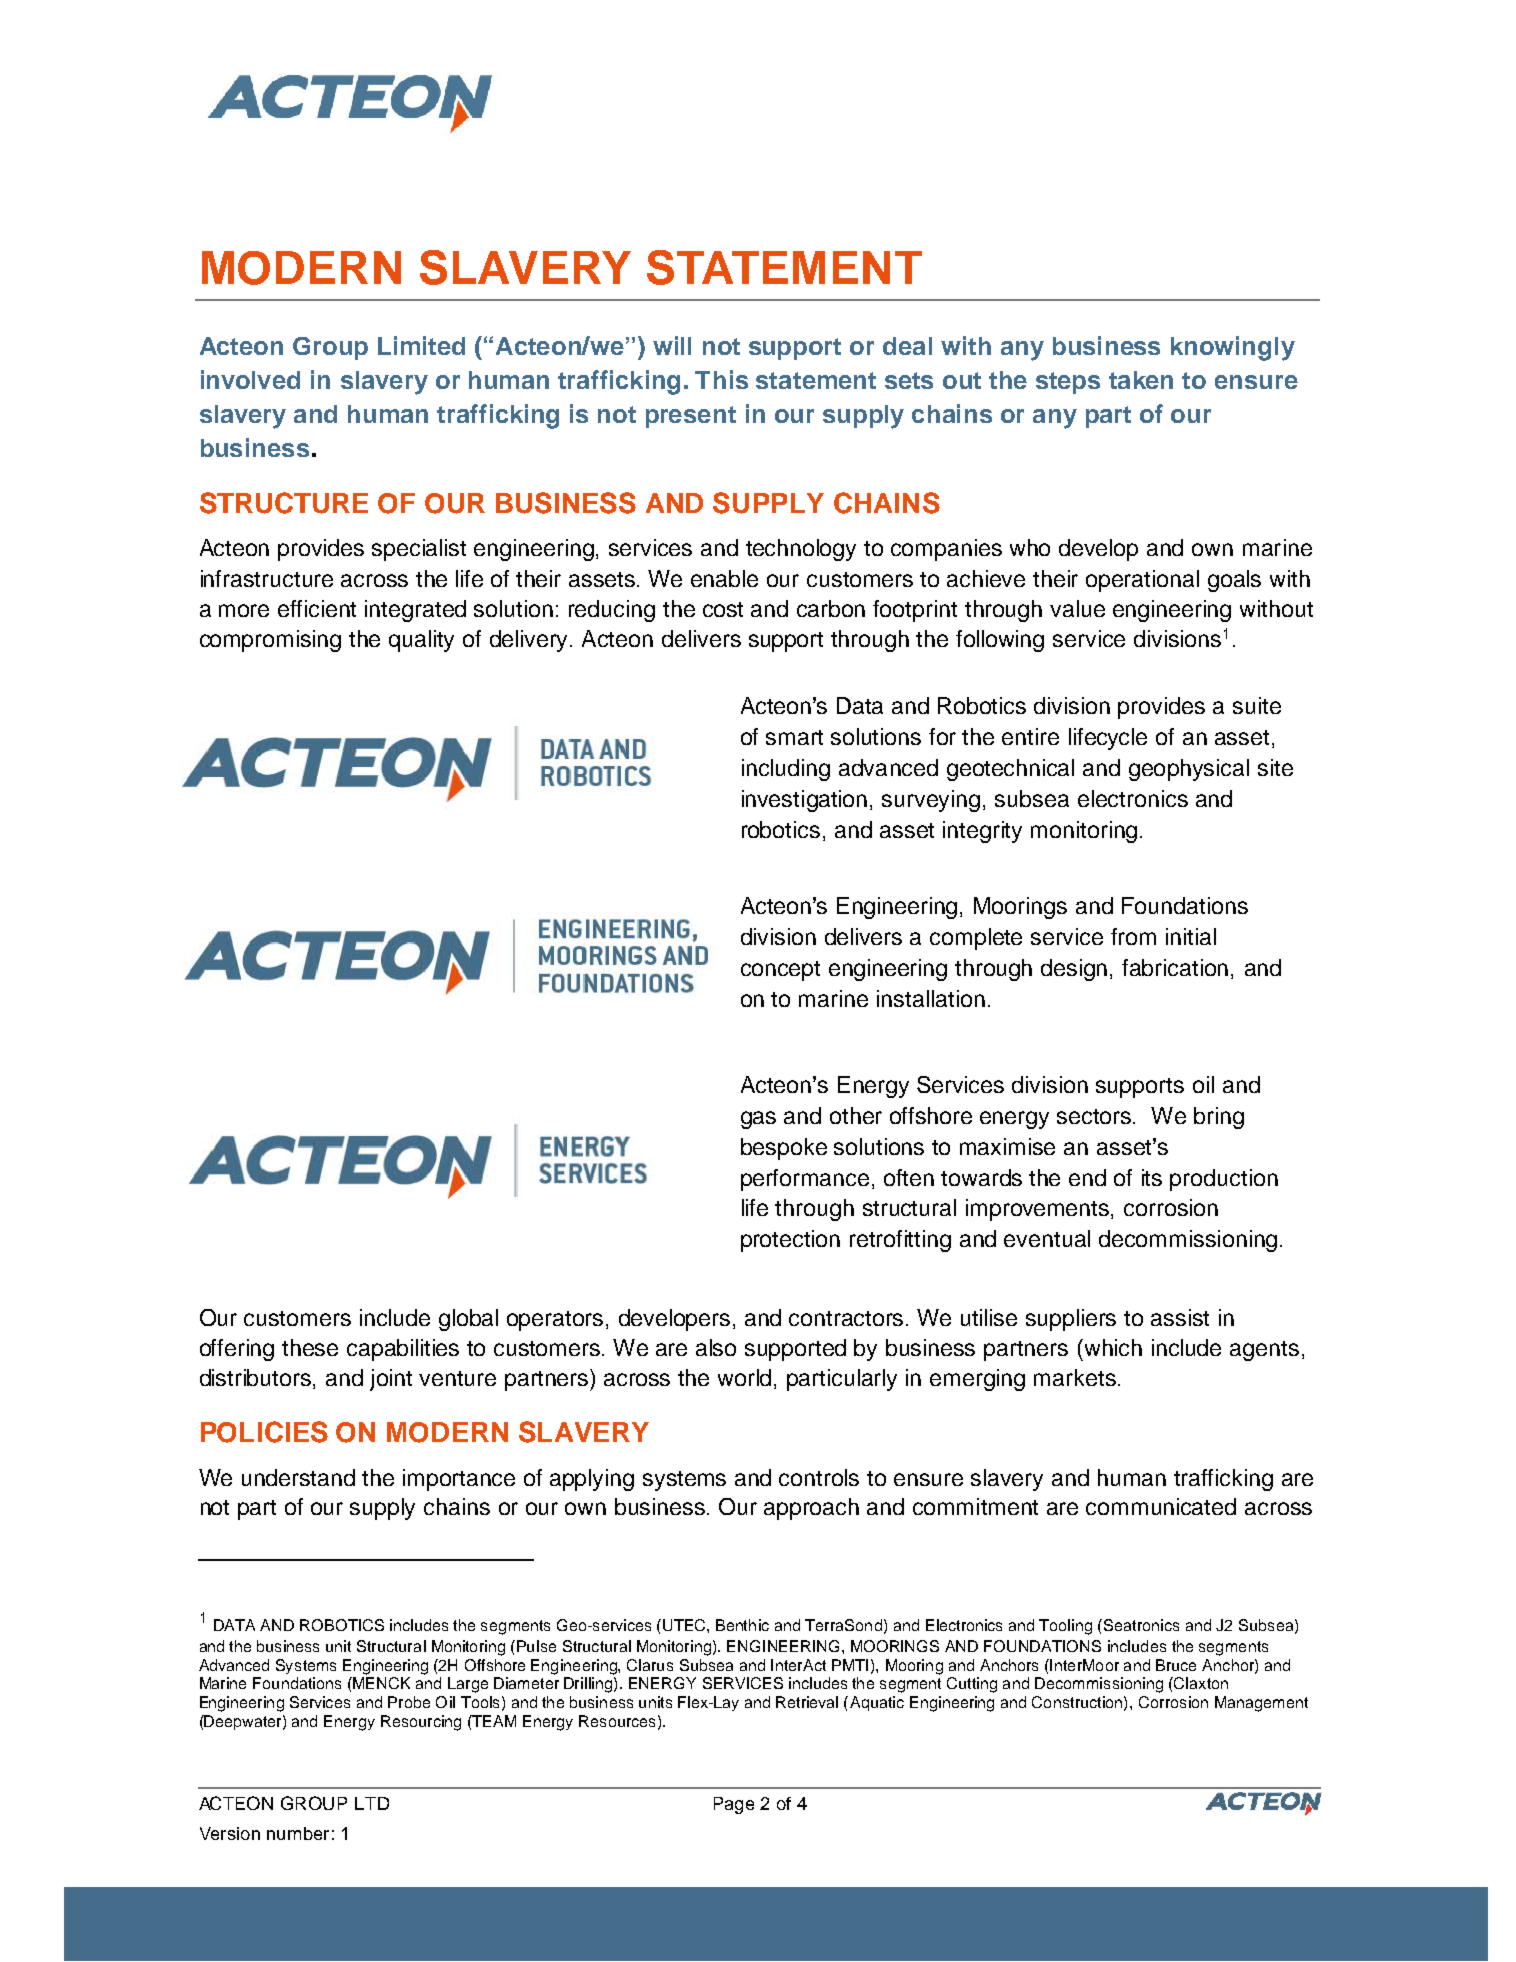 The width and height of the page is (1516, 1962). What do you see at coordinates (1141, 380) in the page?
I see `taken` at bounding box center [1141, 380].
